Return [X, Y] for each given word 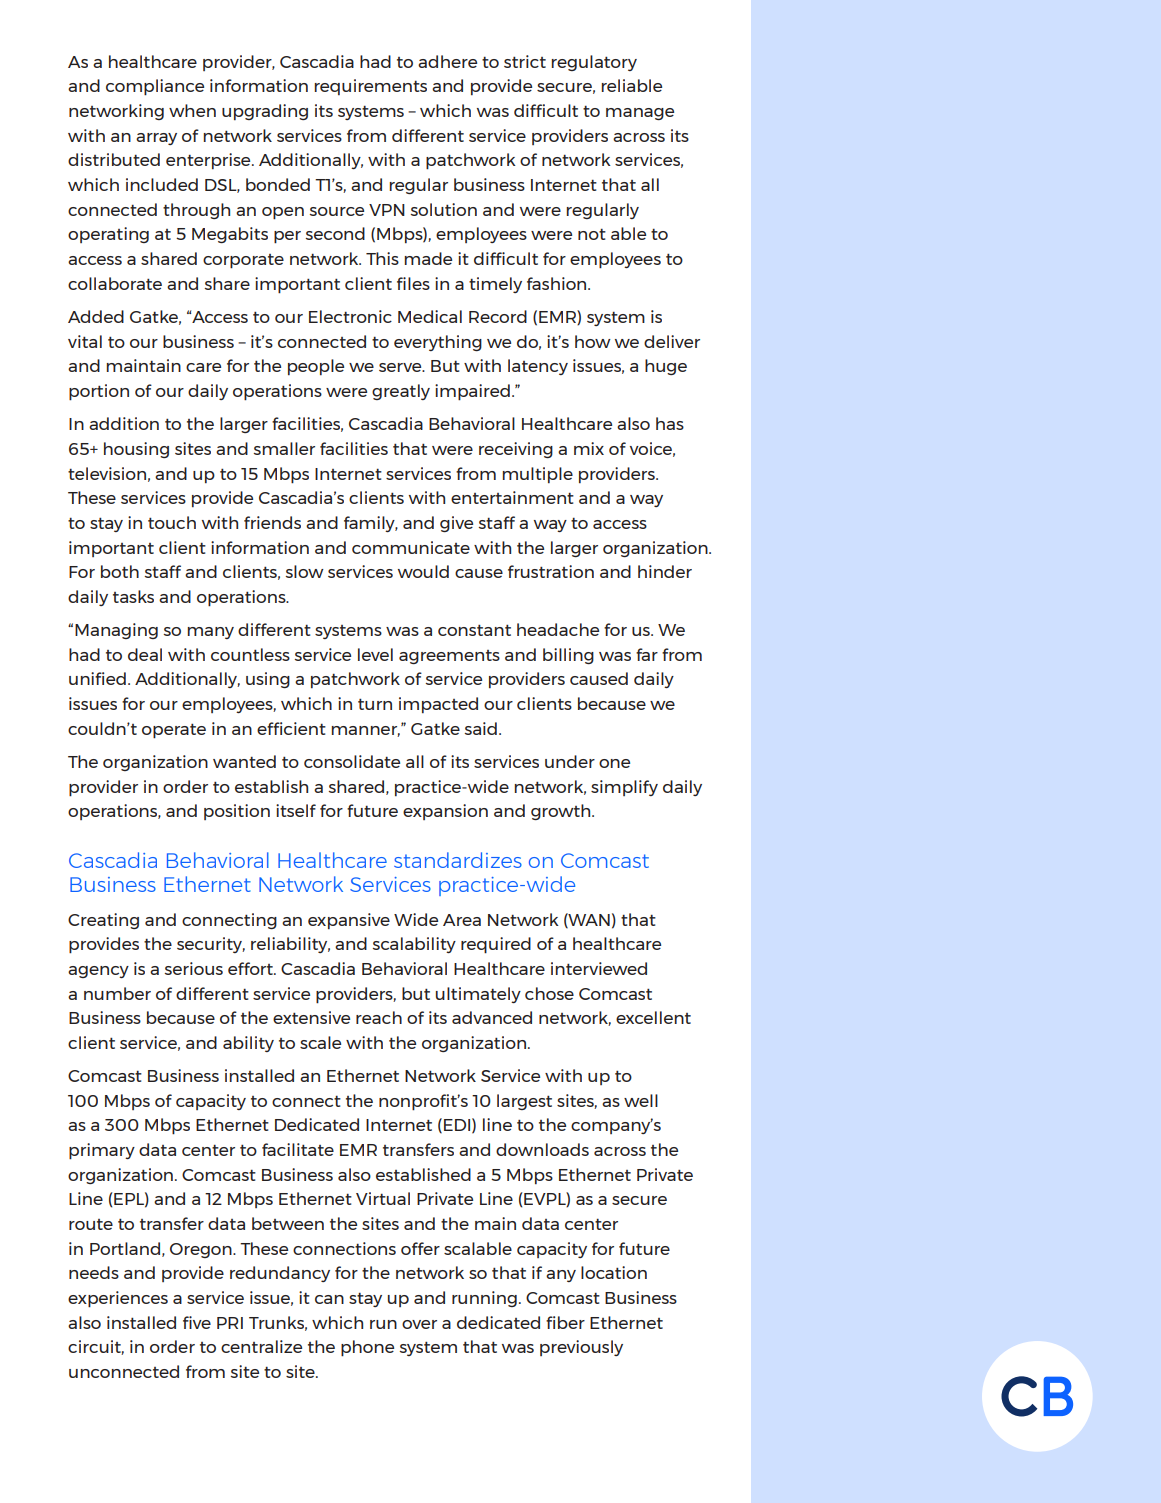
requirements [371, 87]
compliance [155, 87]
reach [379, 1017]
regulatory [594, 63]
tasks [133, 596]
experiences [118, 1299]
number [117, 993]
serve [401, 367]
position [237, 812]
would [423, 571]
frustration [551, 571]
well [641, 1100]
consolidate [352, 761]
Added [96, 316]
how [593, 341]
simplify [624, 788]
